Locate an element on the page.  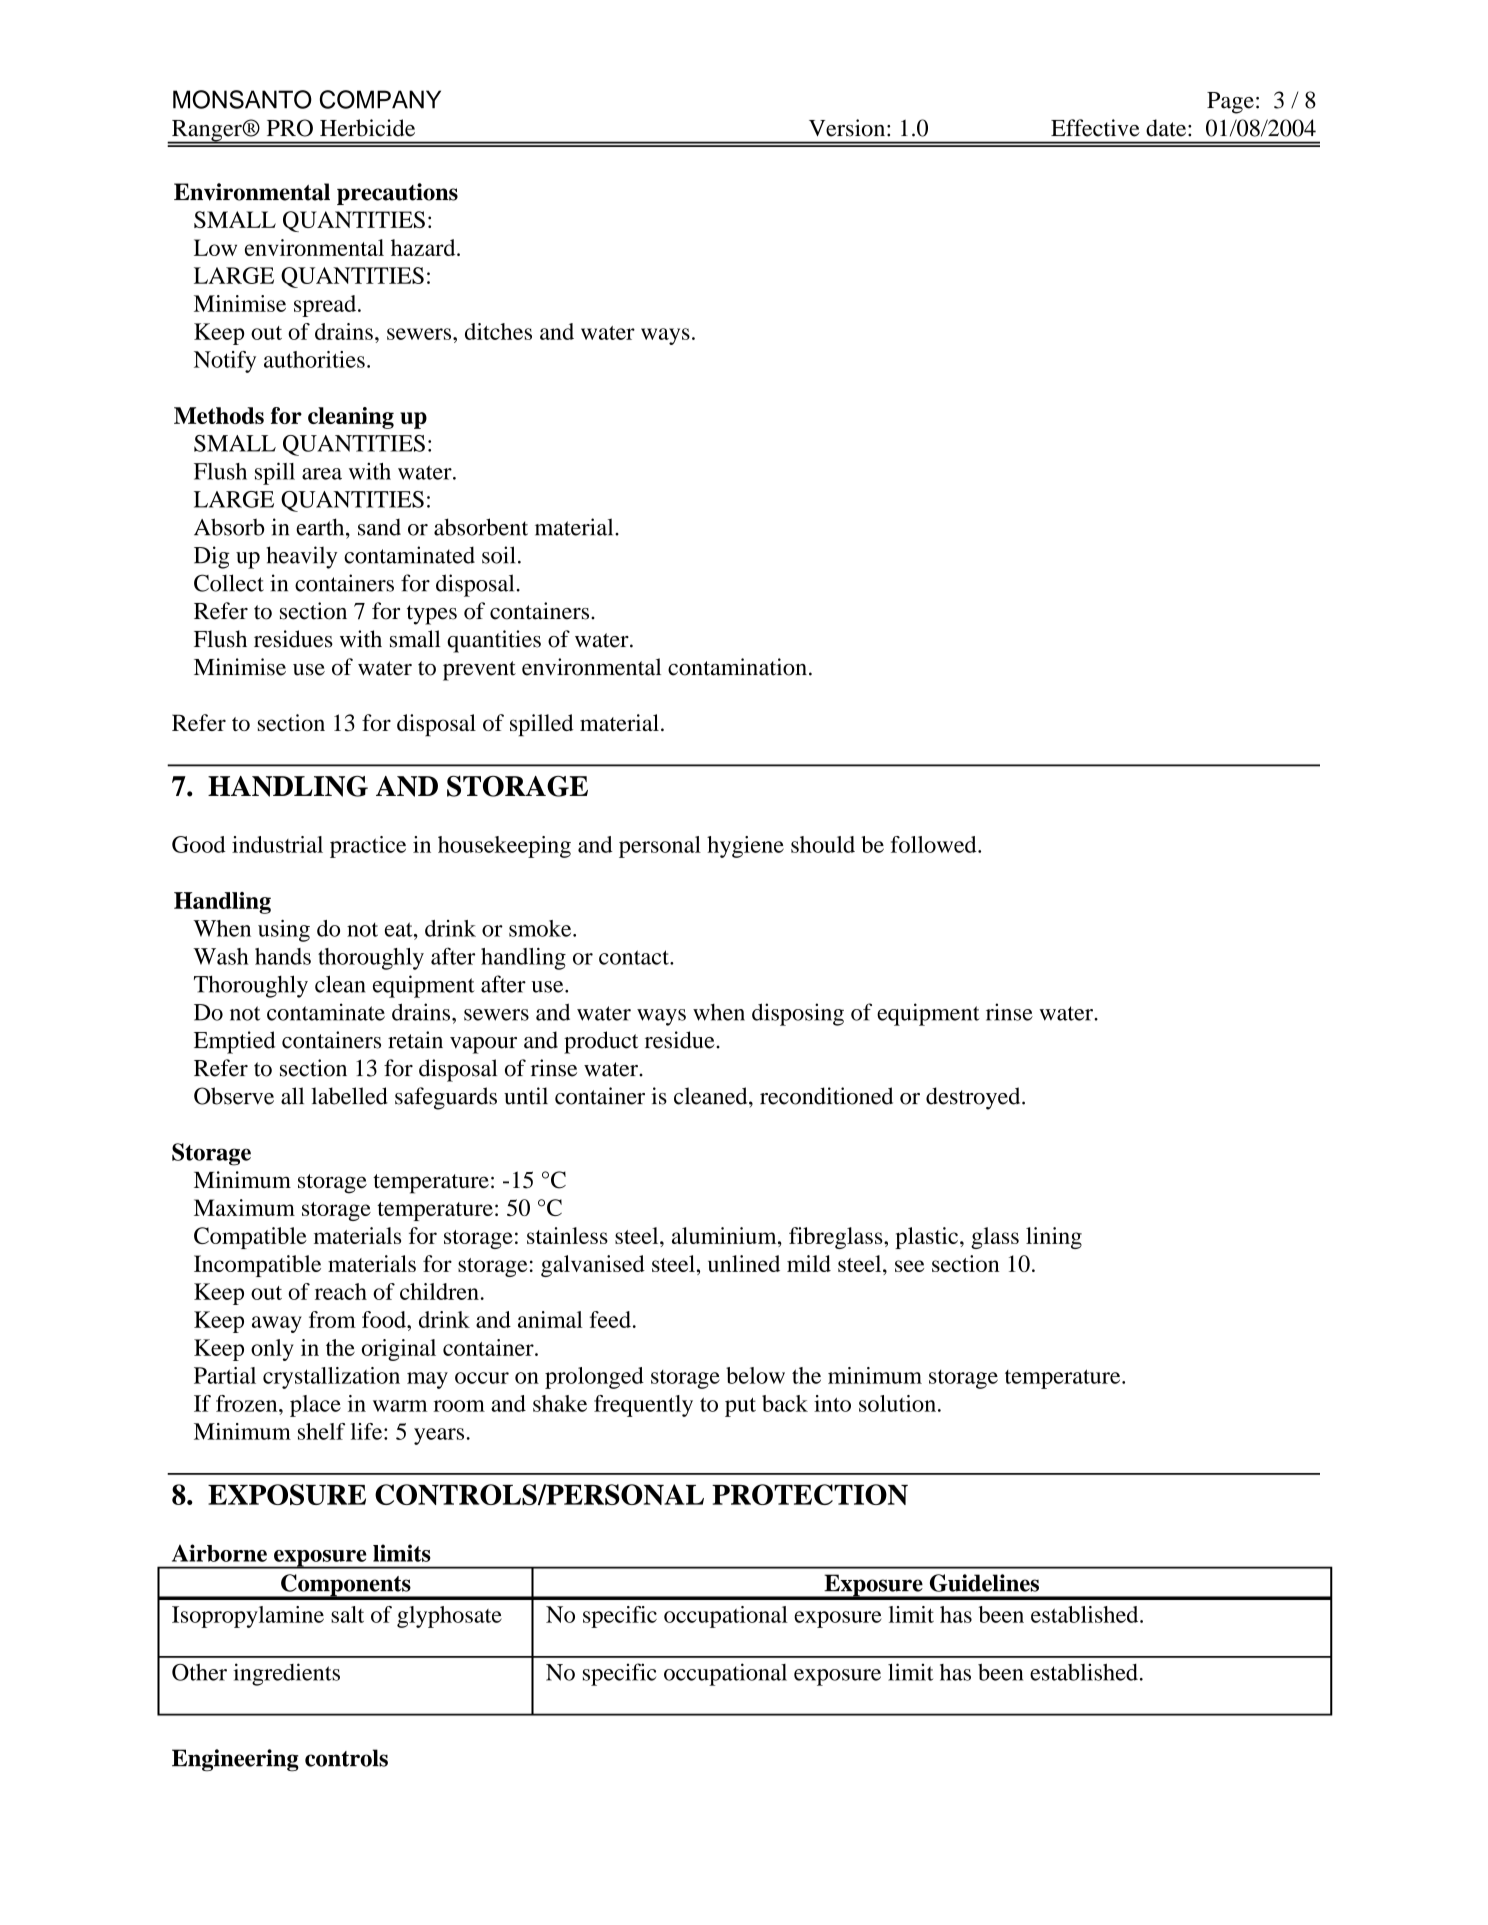
Effective is located at coordinates (1095, 128).
